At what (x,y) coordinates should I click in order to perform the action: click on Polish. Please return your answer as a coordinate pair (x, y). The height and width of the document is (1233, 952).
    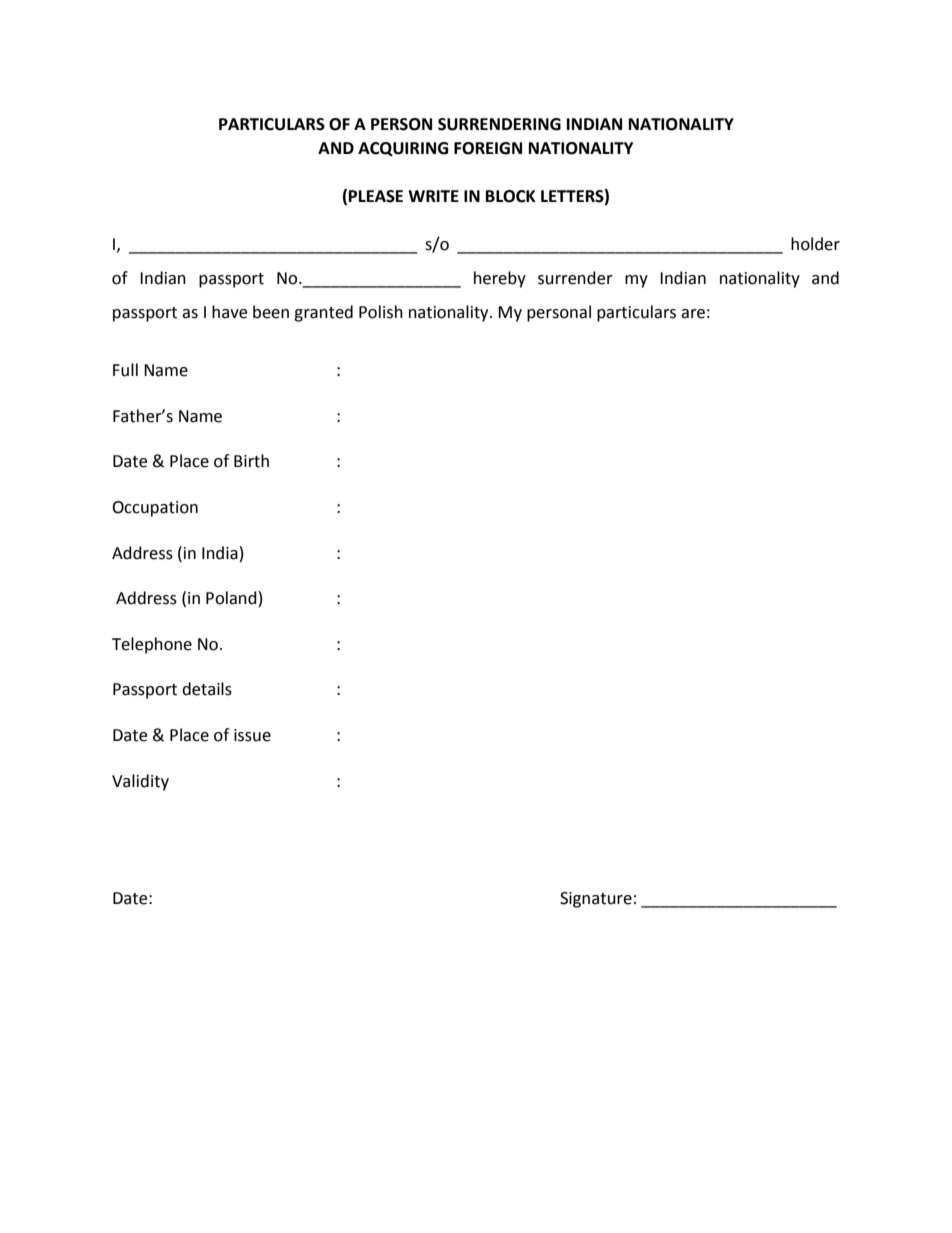
    Looking at the image, I should click on (381, 312).
